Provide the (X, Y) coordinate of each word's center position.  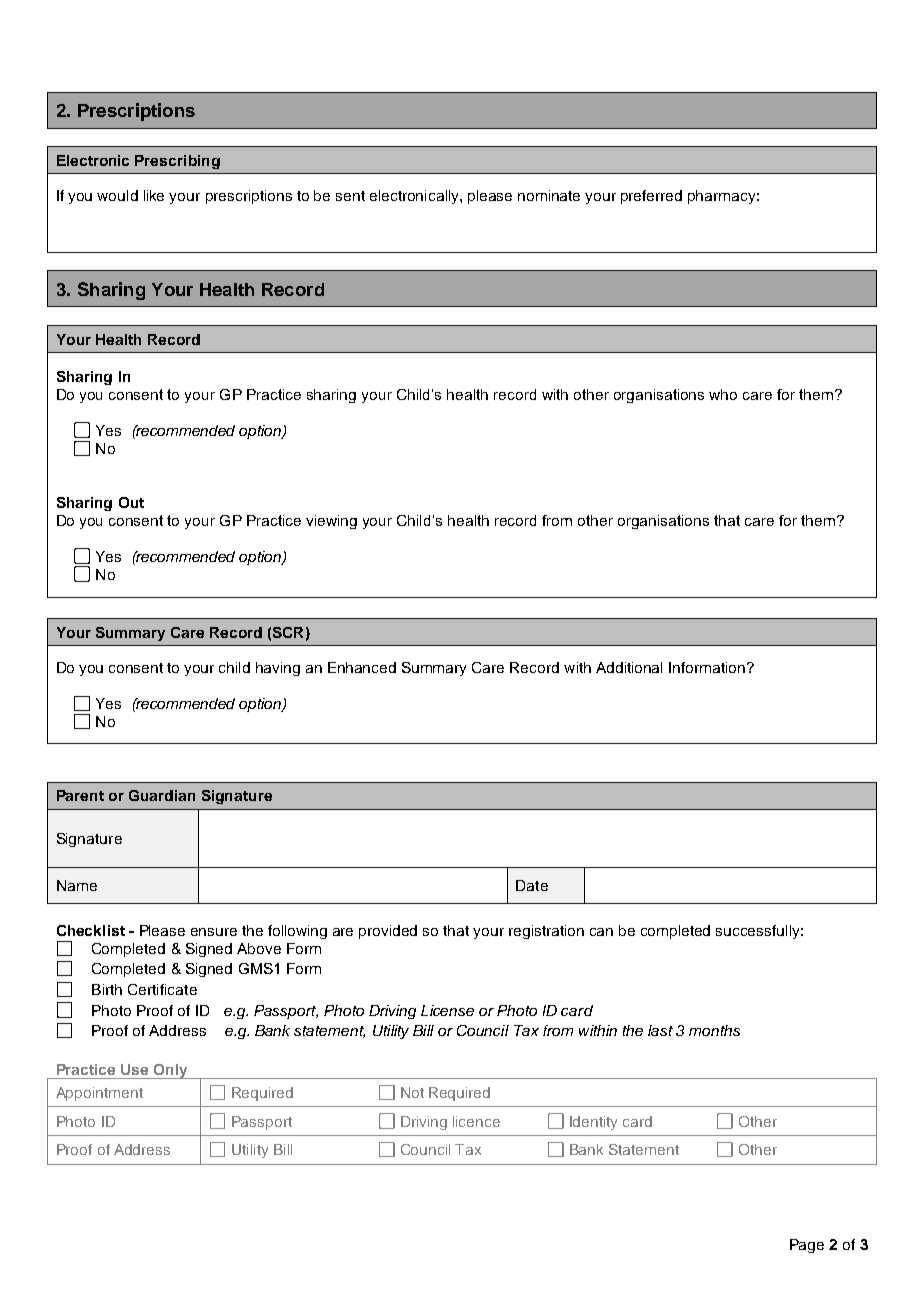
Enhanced (362, 667)
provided (388, 932)
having (278, 669)
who (723, 394)
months (714, 1030)
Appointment (99, 1094)
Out (131, 502)
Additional (629, 667)
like (154, 195)
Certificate (162, 989)
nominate (549, 195)
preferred (651, 197)
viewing (331, 522)
